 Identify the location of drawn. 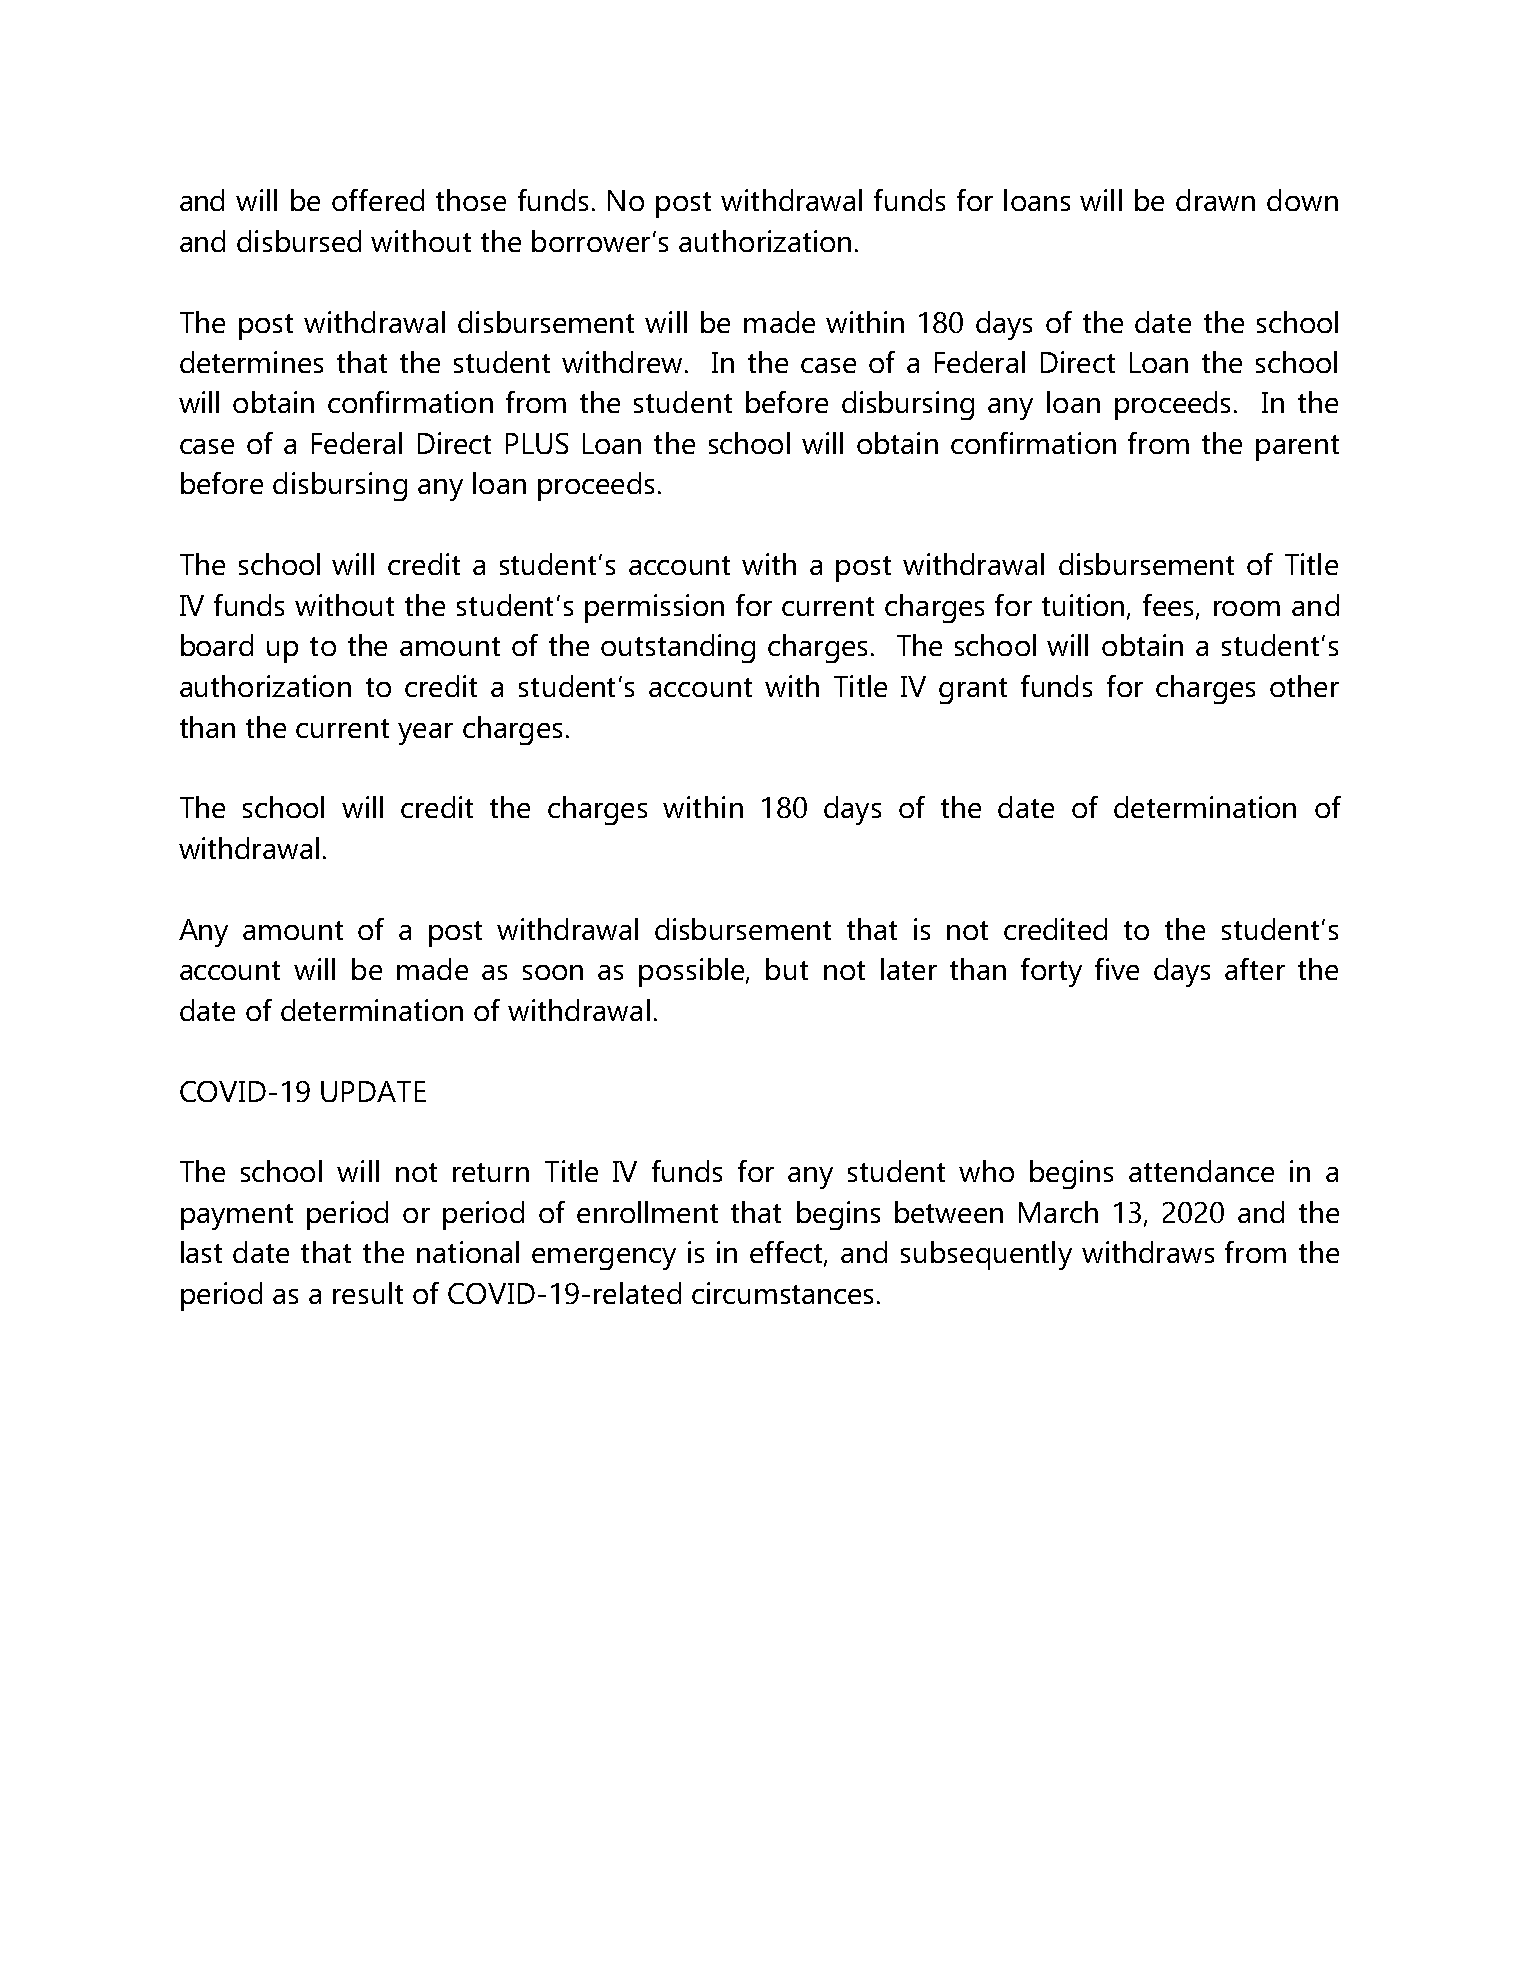
(1215, 200).
